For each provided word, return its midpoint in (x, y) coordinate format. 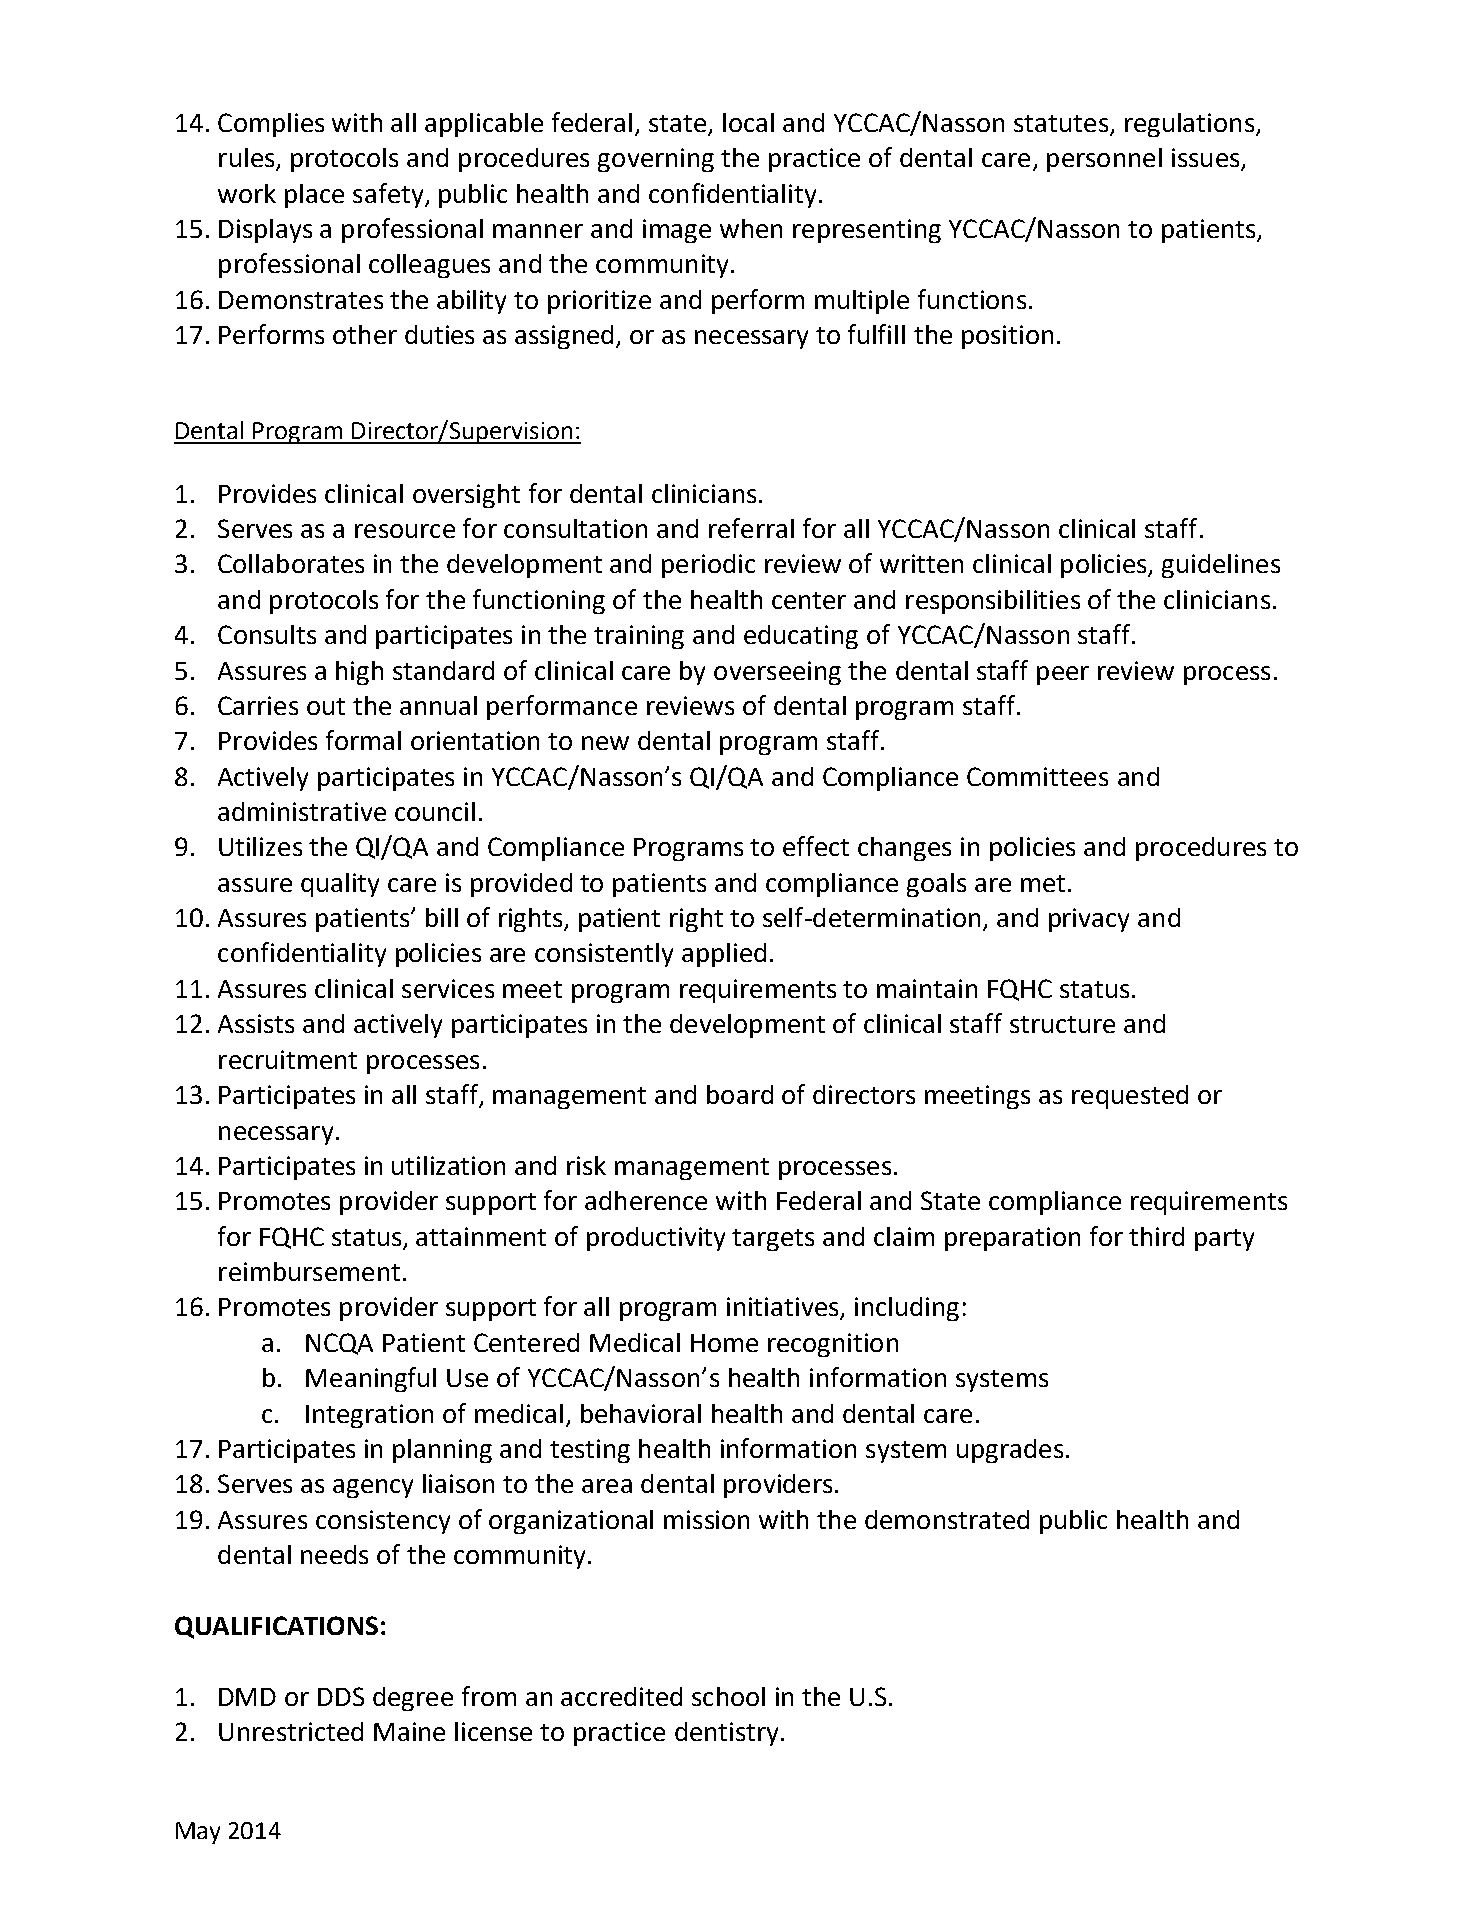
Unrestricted (291, 1731)
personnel (1104, 160)
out (326, 706)
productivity (656, 1239)
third (1156, 1236)
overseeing (777, 673)
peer (1063, 675)
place (314, 196)
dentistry (726, 1734)
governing (656, 160)
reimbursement (309, 1271)
